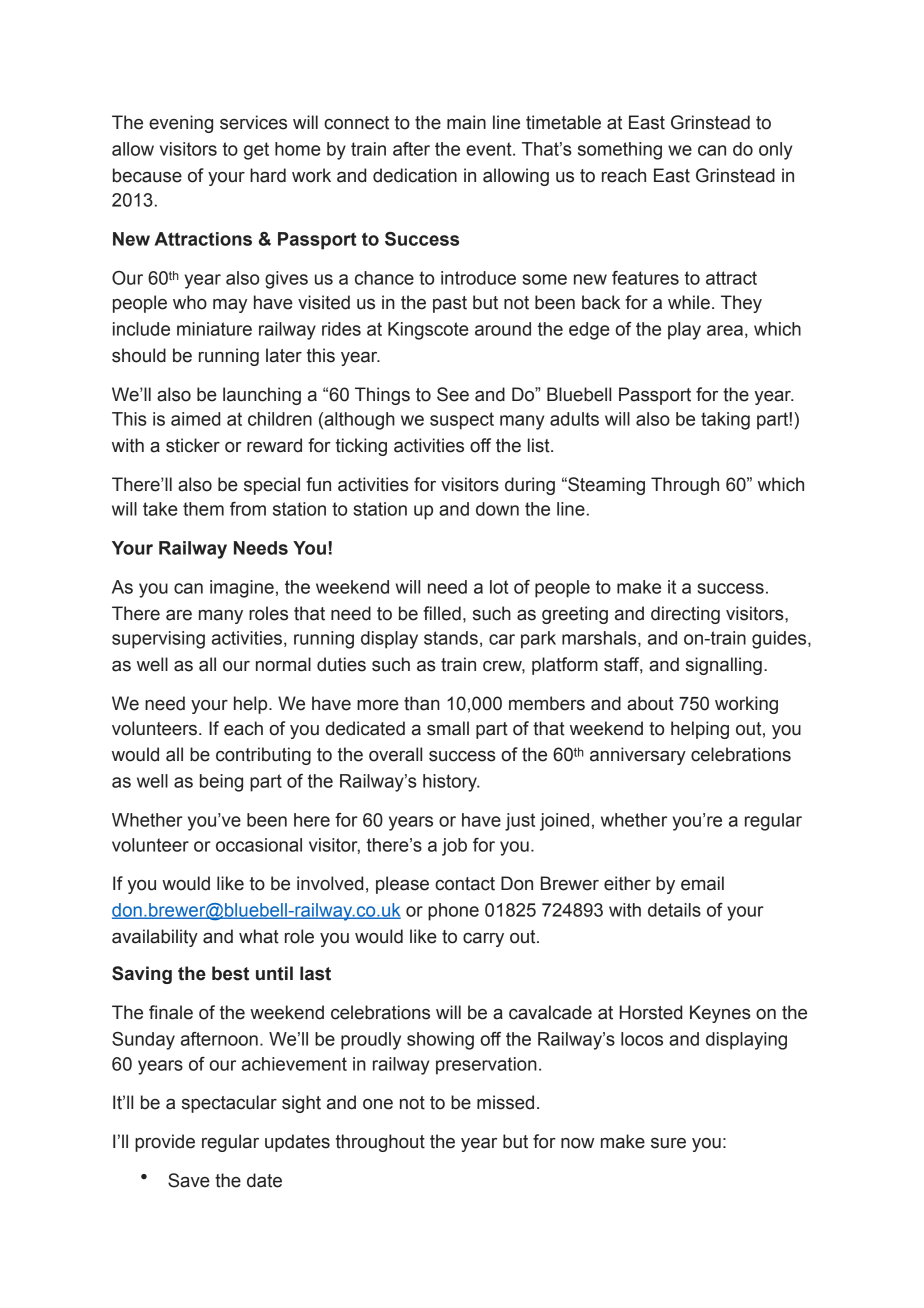 The width and height of the screenshot is (924, 1308). I want to click on event, so click(490, 149).
